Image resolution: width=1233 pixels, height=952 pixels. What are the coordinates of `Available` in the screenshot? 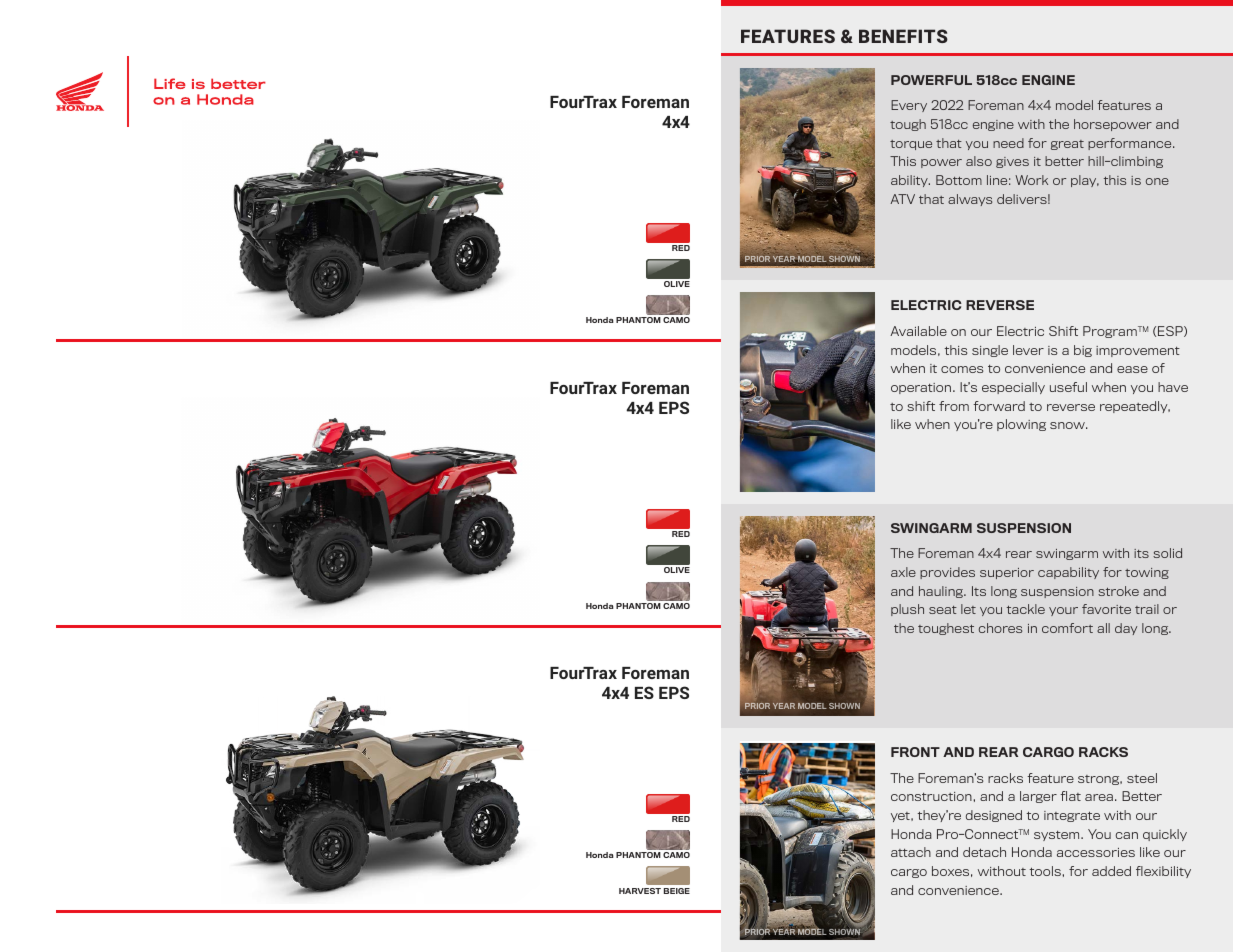 It's located at (918, 331).
